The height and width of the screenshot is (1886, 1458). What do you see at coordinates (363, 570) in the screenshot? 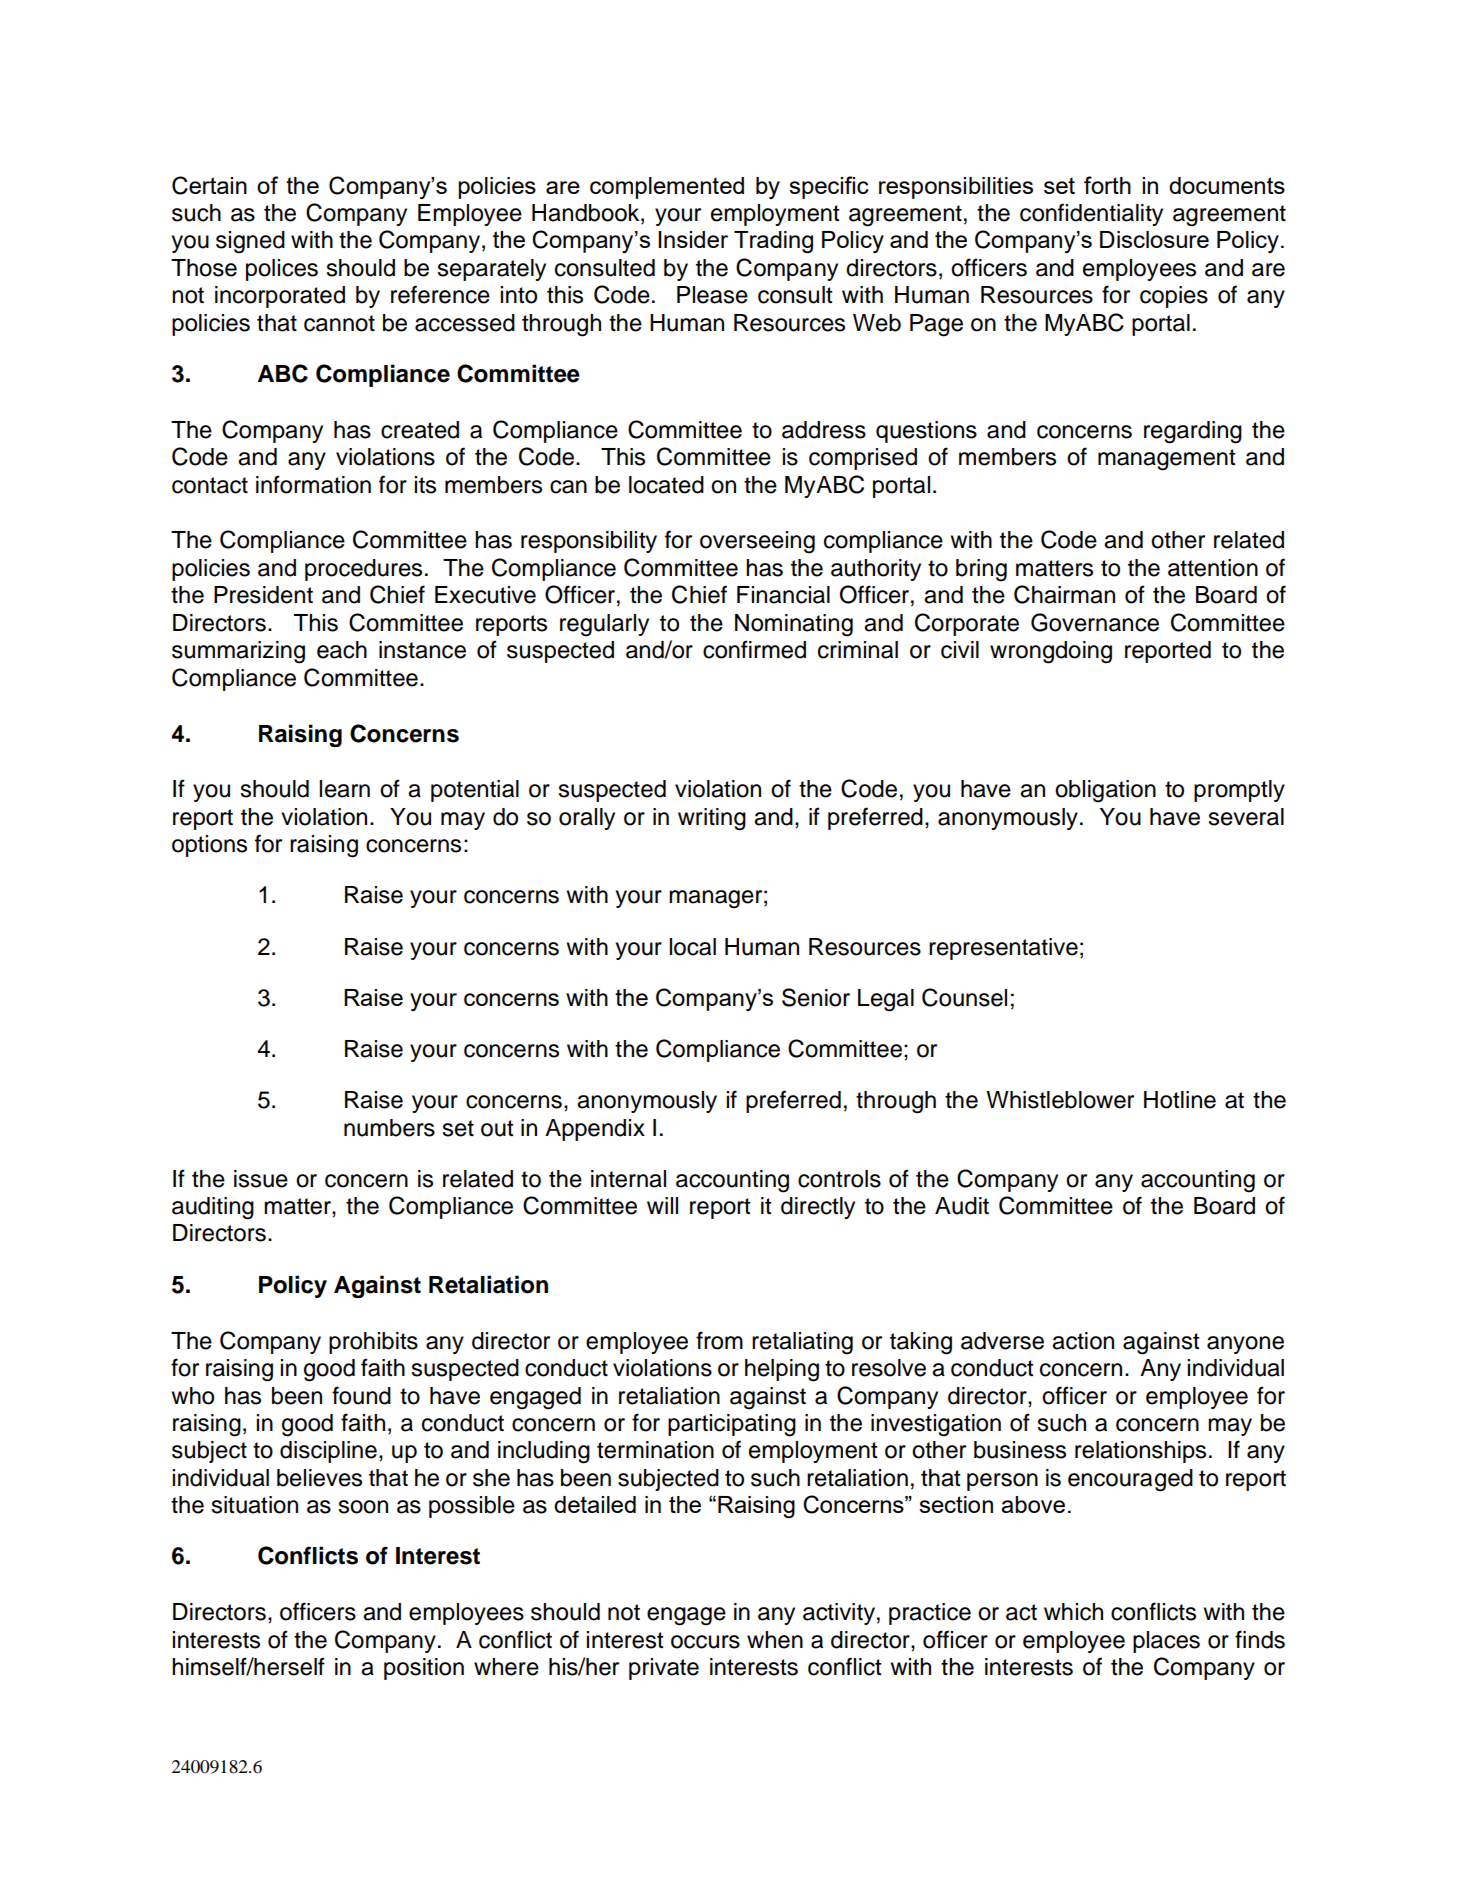
I see `procedures` at bounding box center [363, 570].
